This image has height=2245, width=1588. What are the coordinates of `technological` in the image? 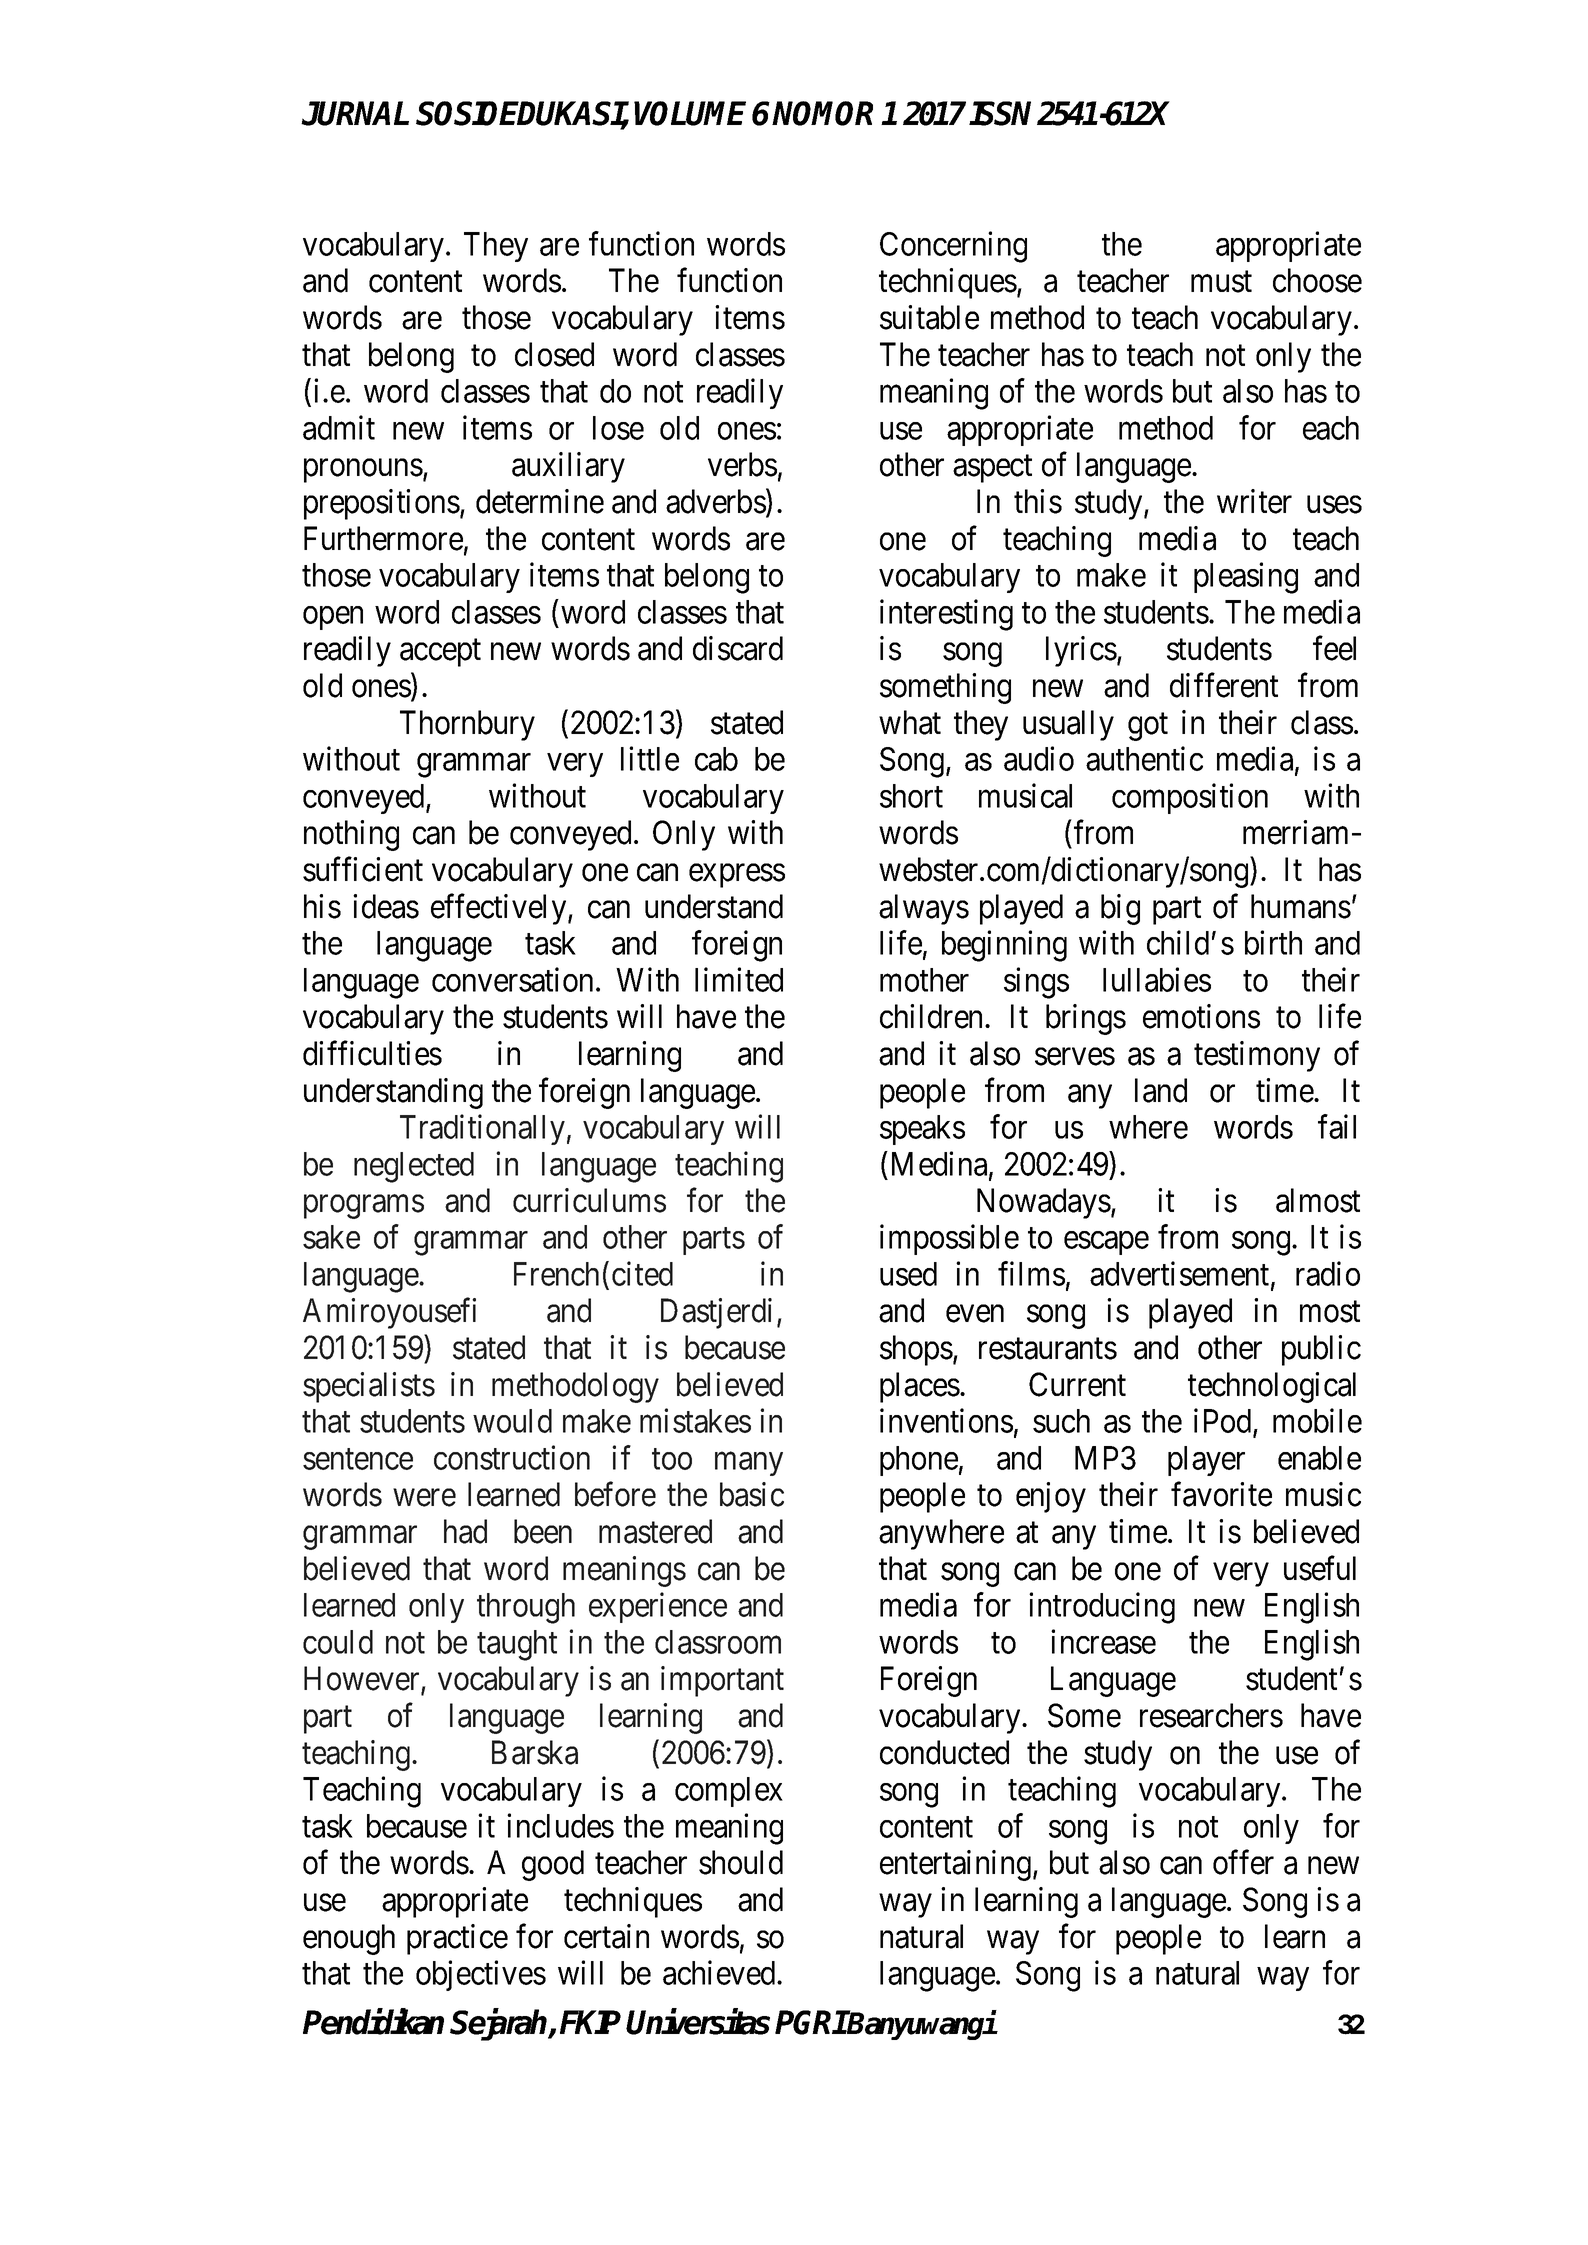 It's located at (1272, 1387).
